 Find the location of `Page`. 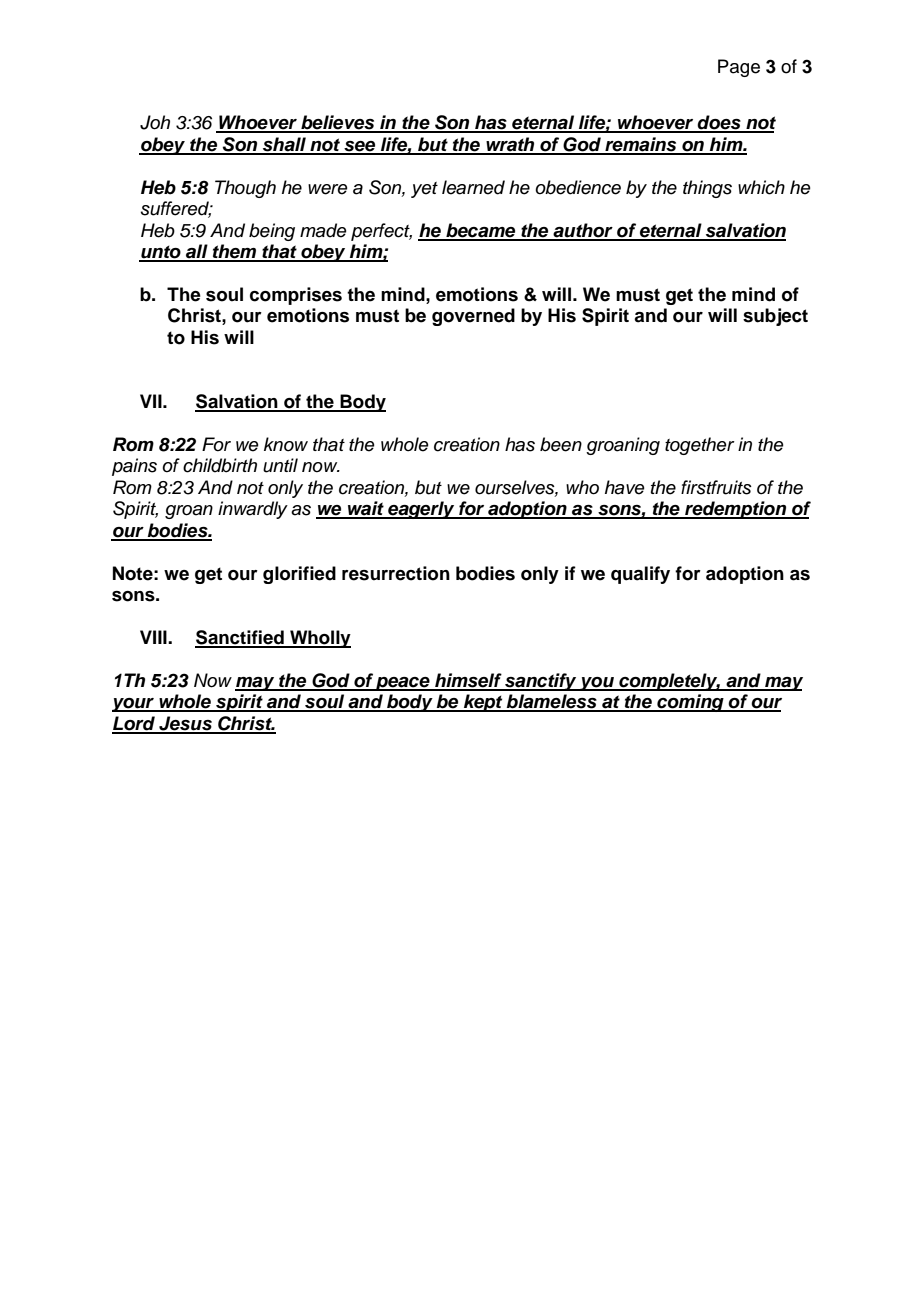

Page is located at coordinates (739, 68).
